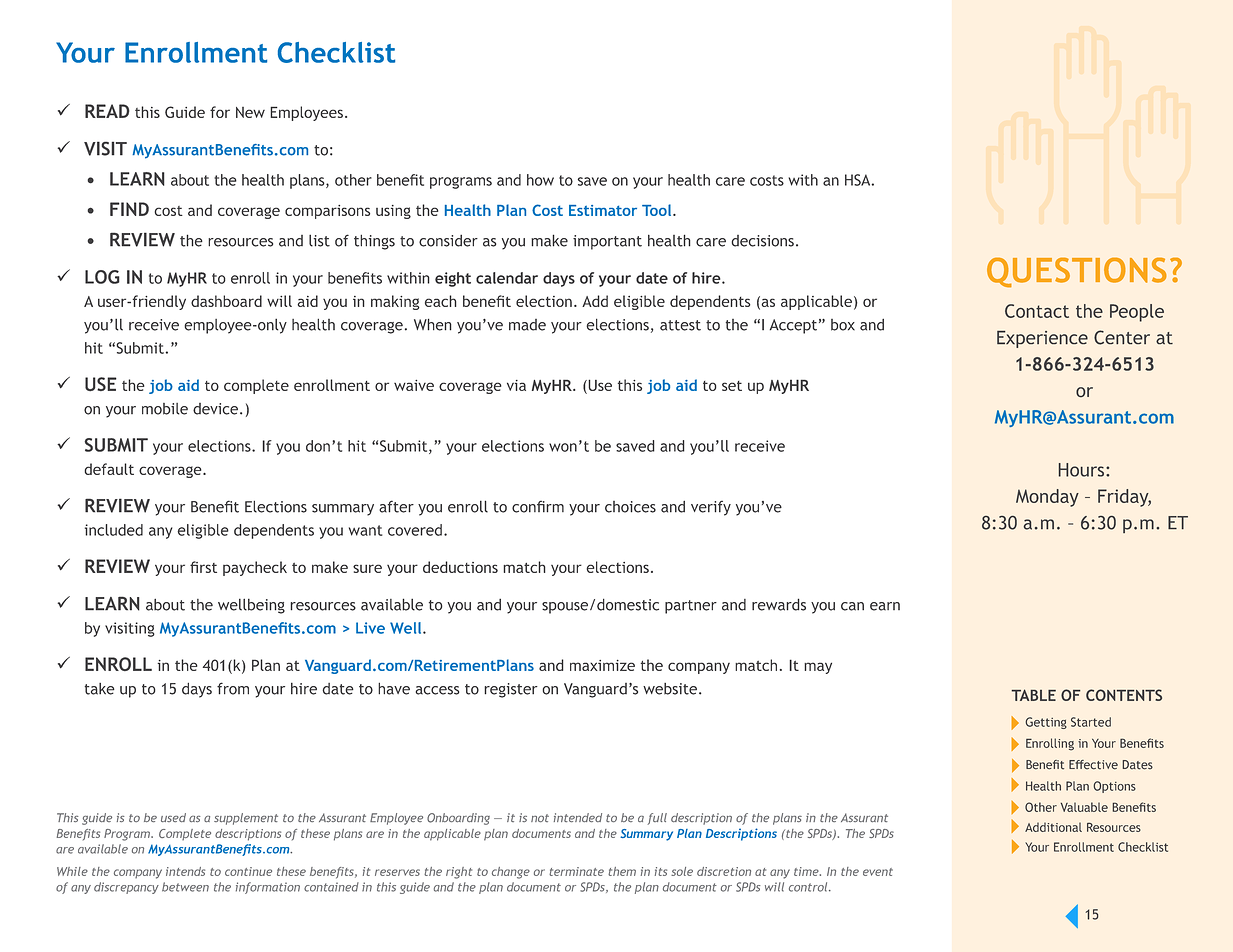 The width and height of the document is (1233, 952). Describe the element at coordinates (1042, 339) in the document. I see `Experience` at that location.
